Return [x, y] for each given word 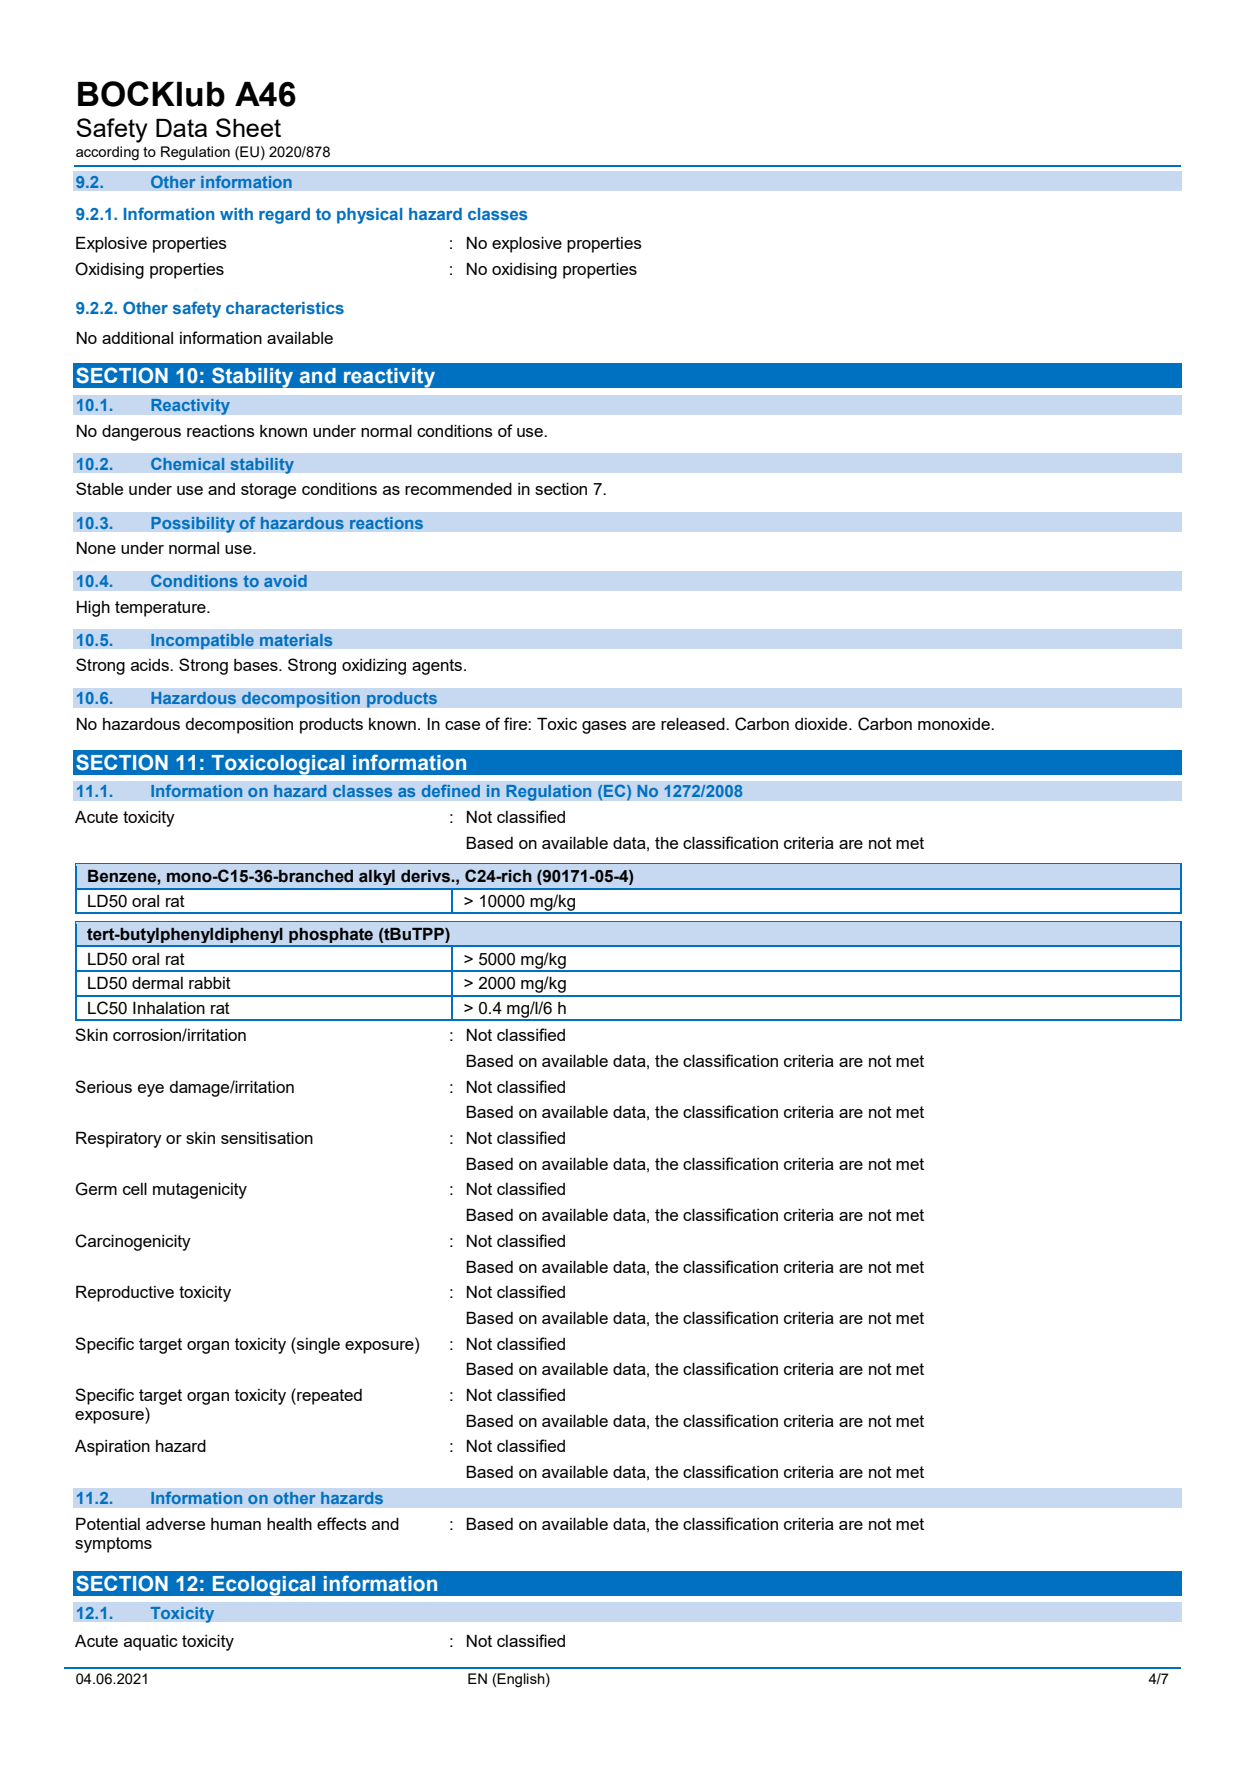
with [236, 214]
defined [451, 790]
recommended [458, 489]
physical [369, 216]
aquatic [151, 1643]
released [694, 724]
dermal [157, 983]
